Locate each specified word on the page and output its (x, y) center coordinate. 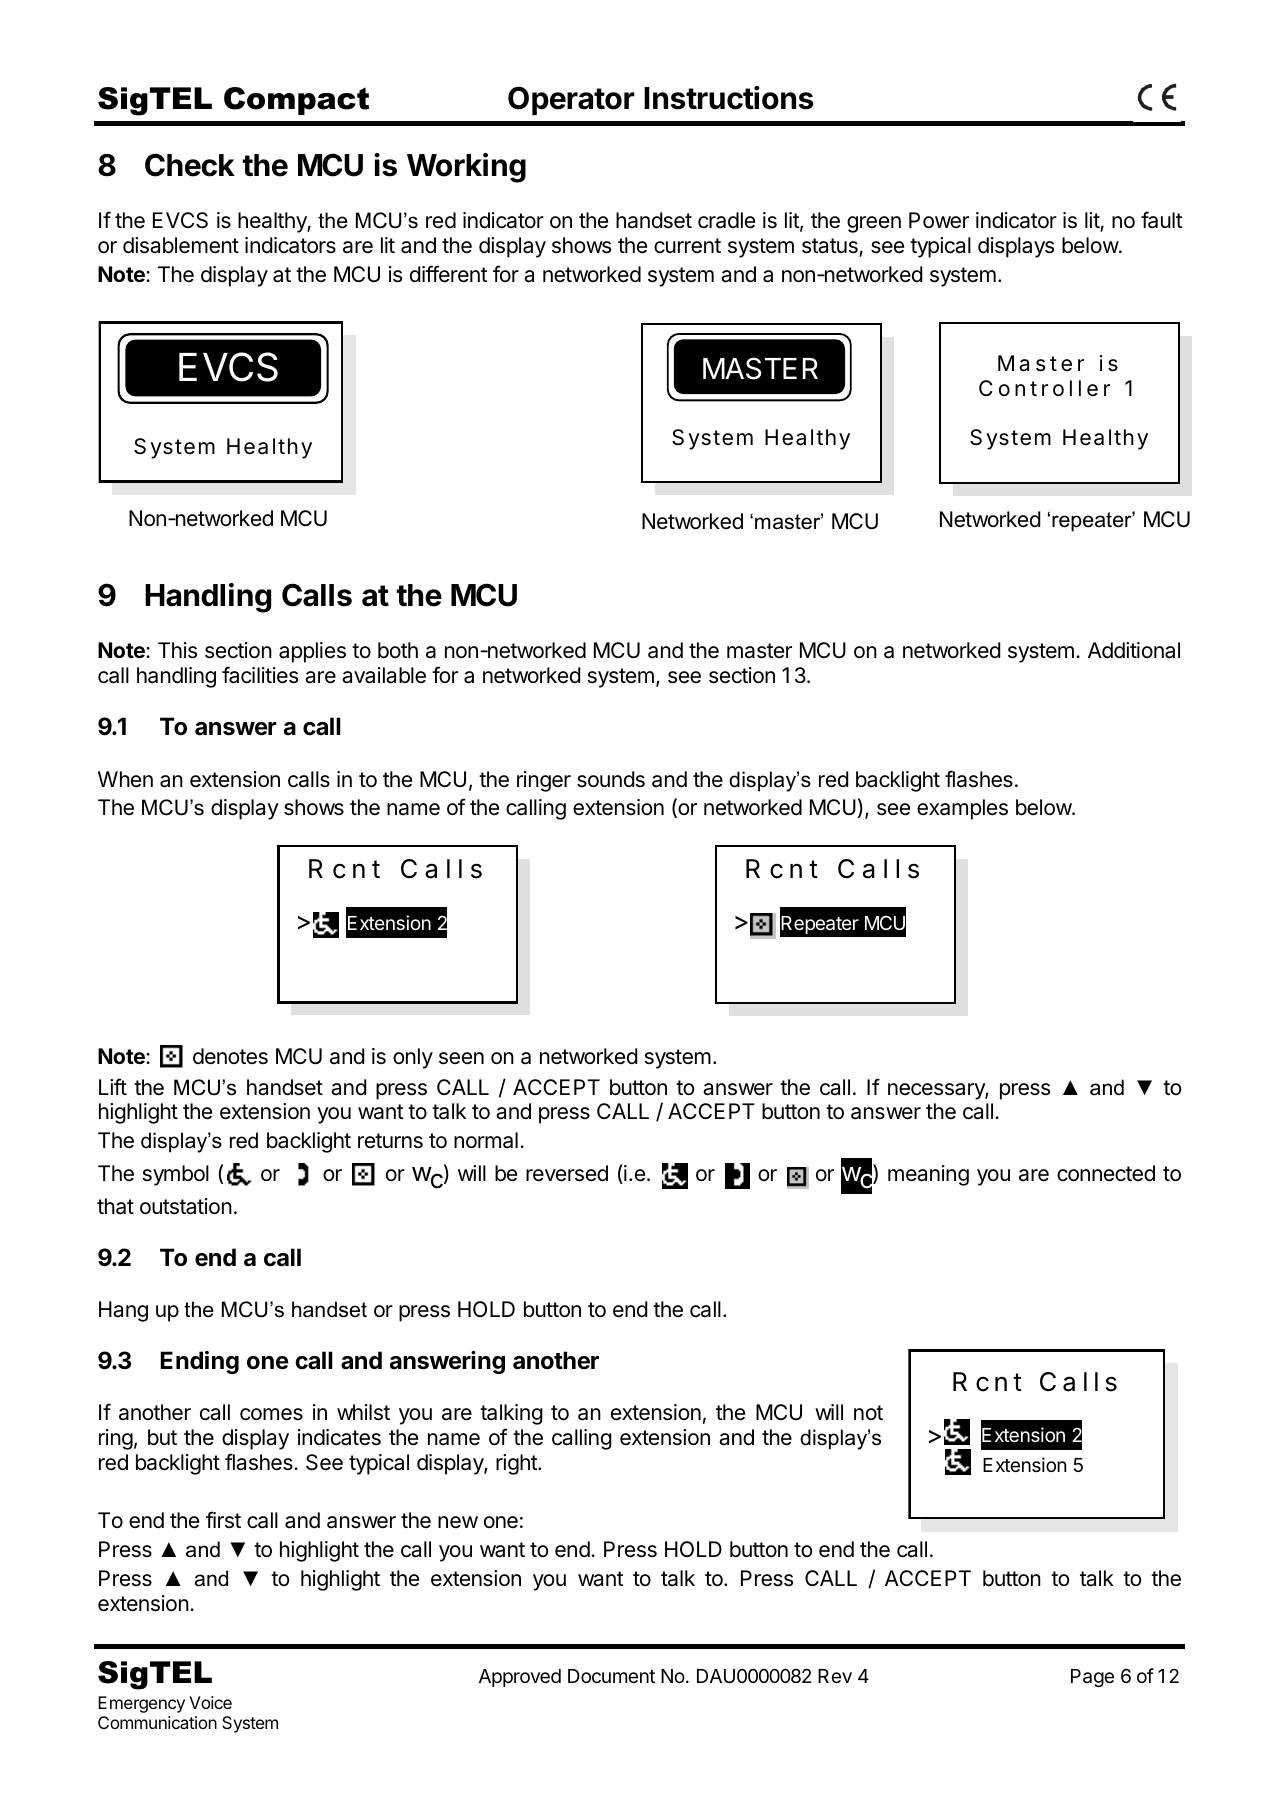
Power (939, 220)
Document (611, 1676)
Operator (571, 100)
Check (190, 165)
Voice (210, 1702)
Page (1092, 1678)
